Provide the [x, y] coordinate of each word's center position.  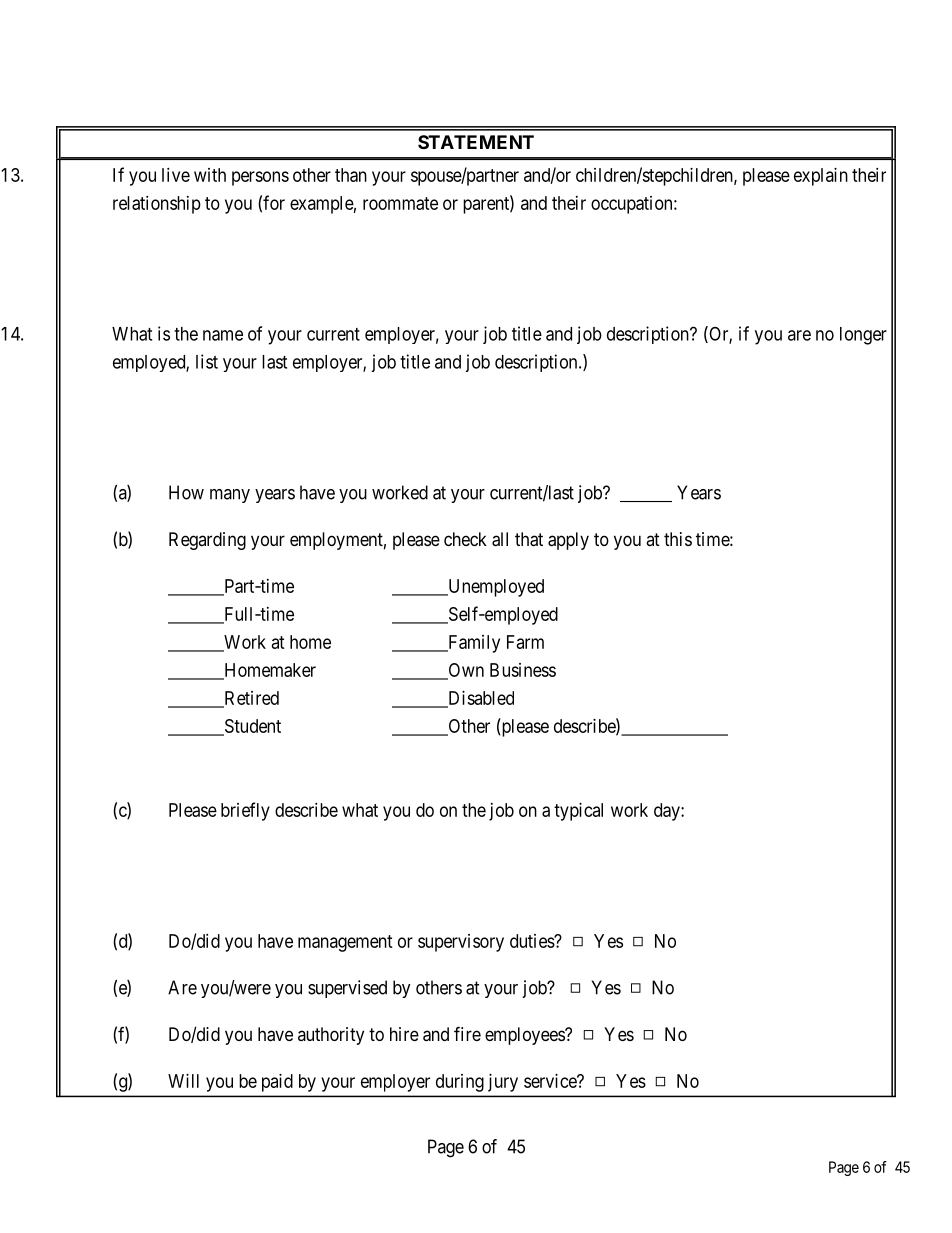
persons [260, 178]
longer [863, 336]
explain [821, 177]
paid [277, 1083]
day [668, 812]
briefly [245, 811]
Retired [250, 699]
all [500, 539]
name [223, 335]
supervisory [461, 943]
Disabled [480, 699]
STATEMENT [476, 142]
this [678, 539]
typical [578, 812]
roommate [400, 203]
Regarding [207, 541]
